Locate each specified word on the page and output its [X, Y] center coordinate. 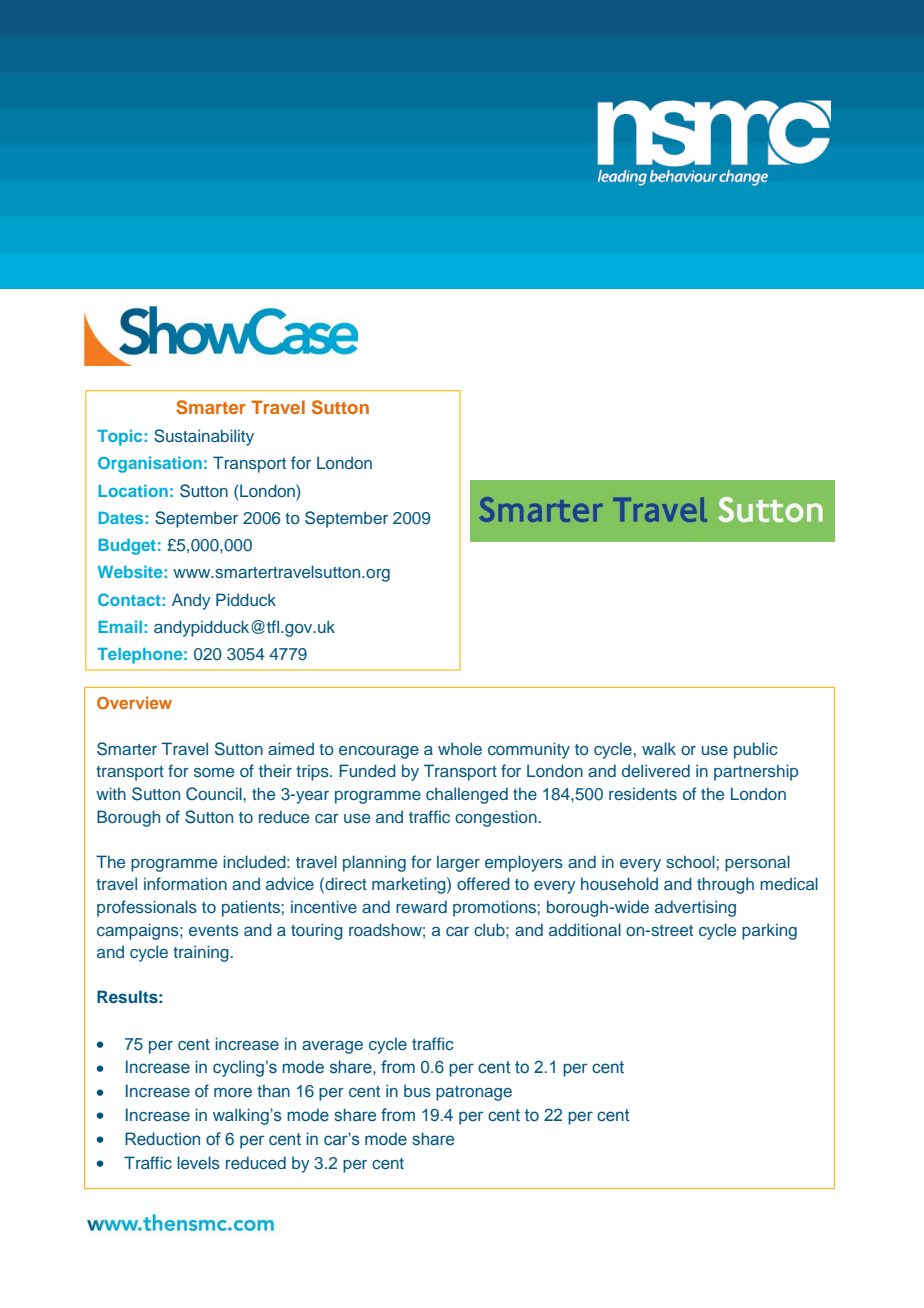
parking [769, 931]
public [756, 750]
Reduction [162, 1139]
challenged [467, 795]
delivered [656, 770]
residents [643, 793]
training [202, 953]
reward [421, 906]
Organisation [150, 464]
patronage [474, 1093]
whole [460, 748]
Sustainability [204, 437]
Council [214, 794]
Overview [134, 702]
